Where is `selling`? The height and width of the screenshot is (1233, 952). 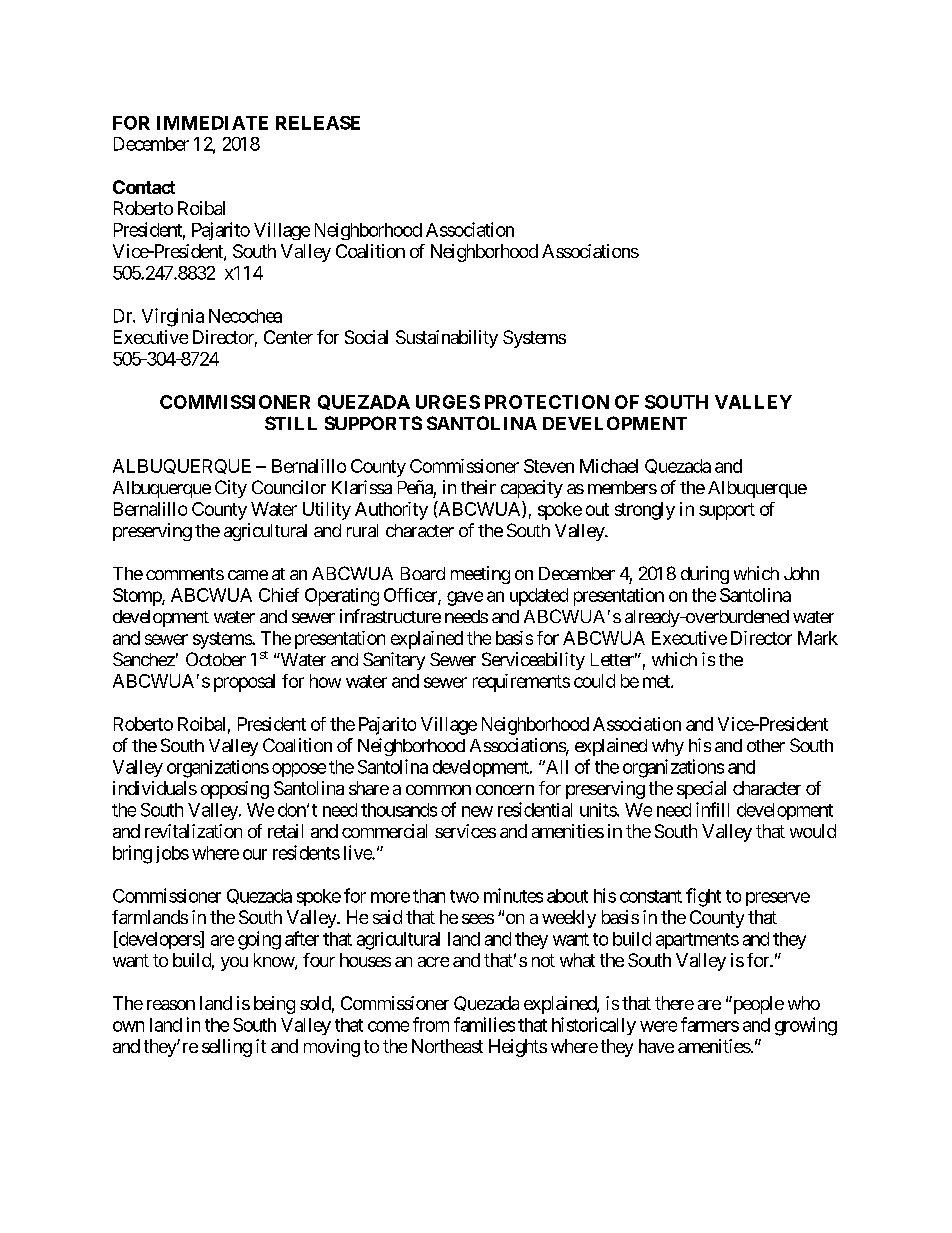
selling is located at coordinates (227, 1048).
